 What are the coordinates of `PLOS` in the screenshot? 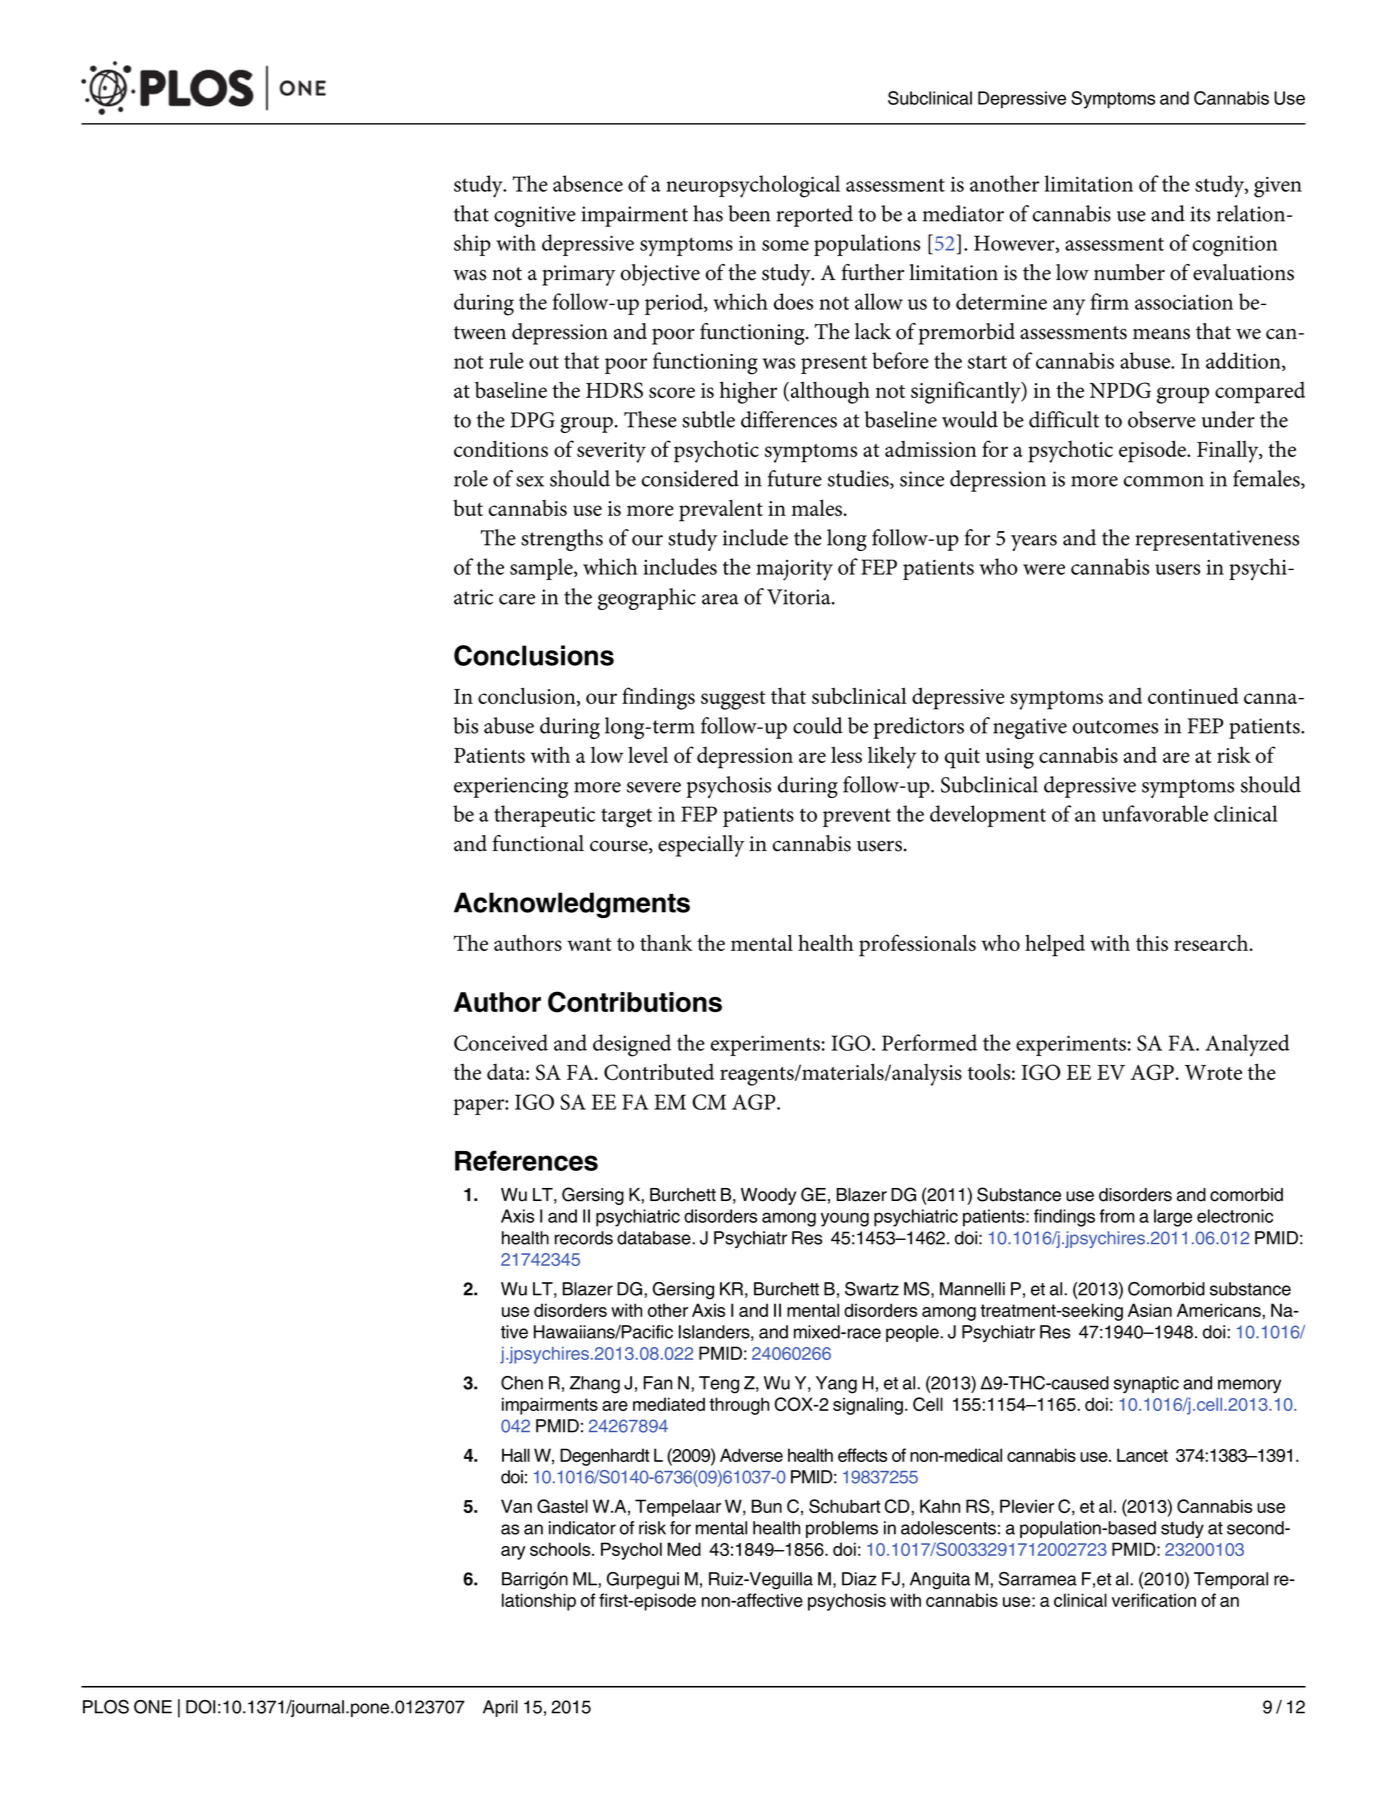 It's located at (106, 1707).
